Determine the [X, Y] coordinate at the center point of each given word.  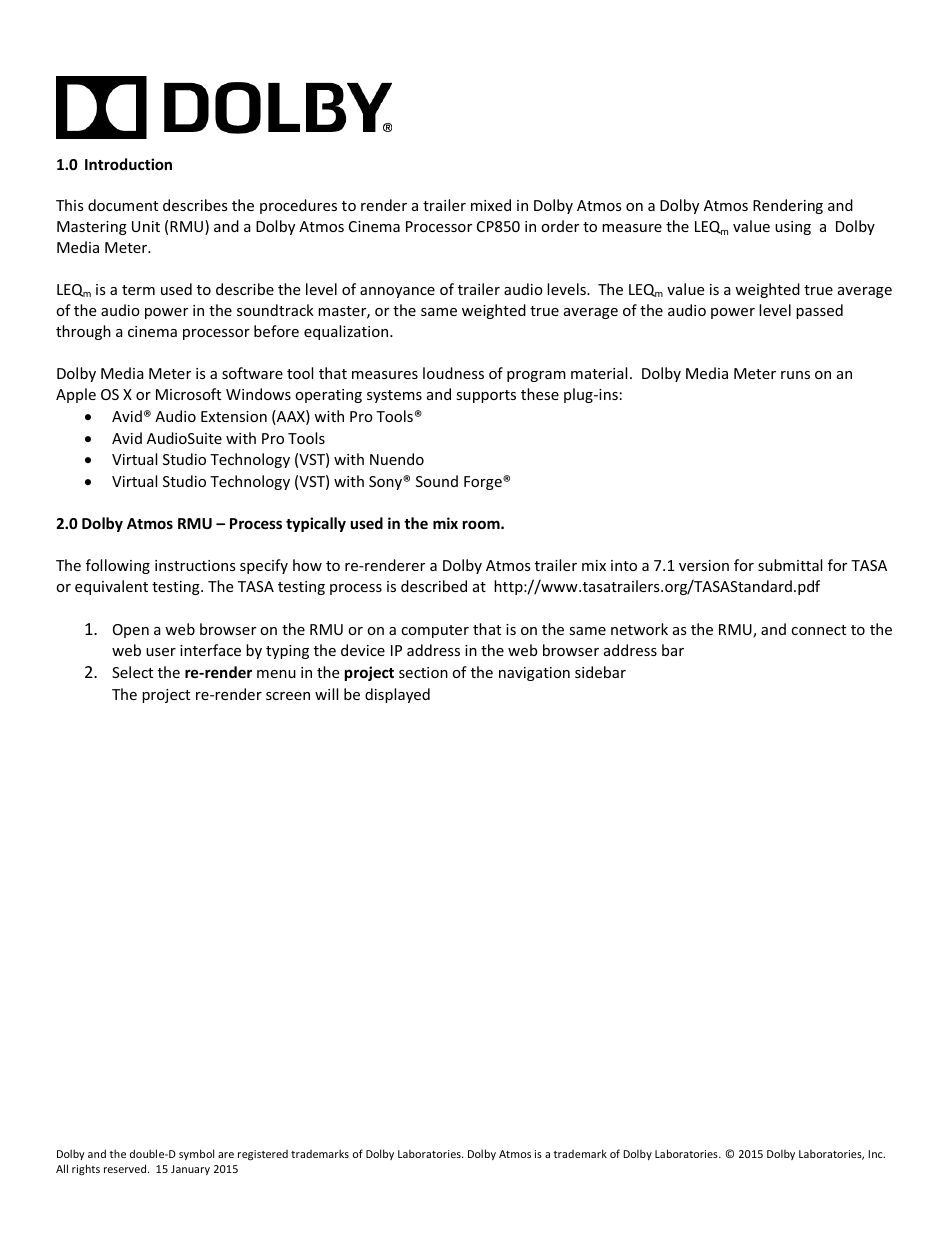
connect [818, 630]
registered [263, 1155]
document [123, 205]
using [793, 228]
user [161, 652]
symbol [196, 1154]
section [423, 672]
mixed [491, 205]
